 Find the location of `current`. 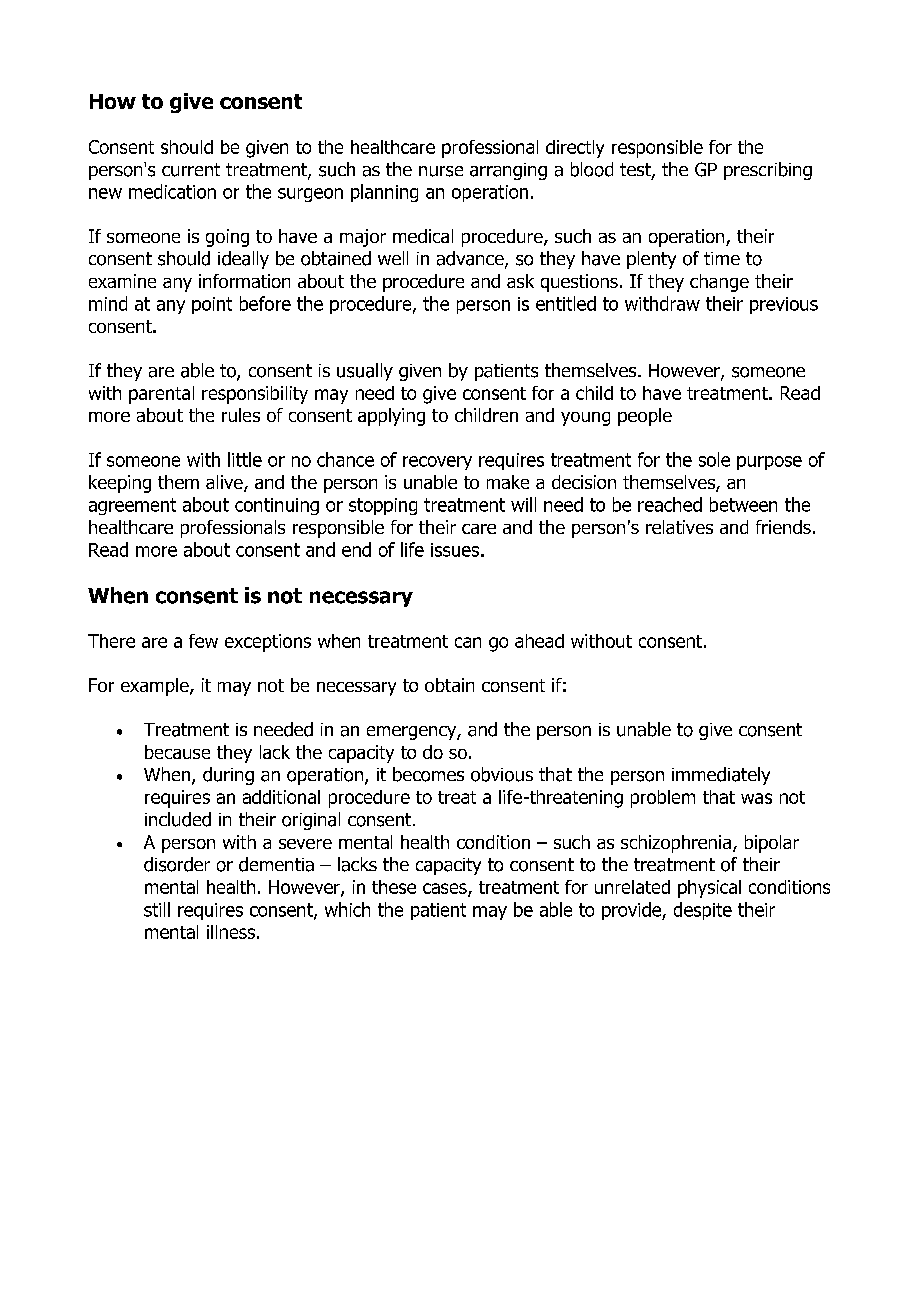

current is located at coordinates (191, 170).
